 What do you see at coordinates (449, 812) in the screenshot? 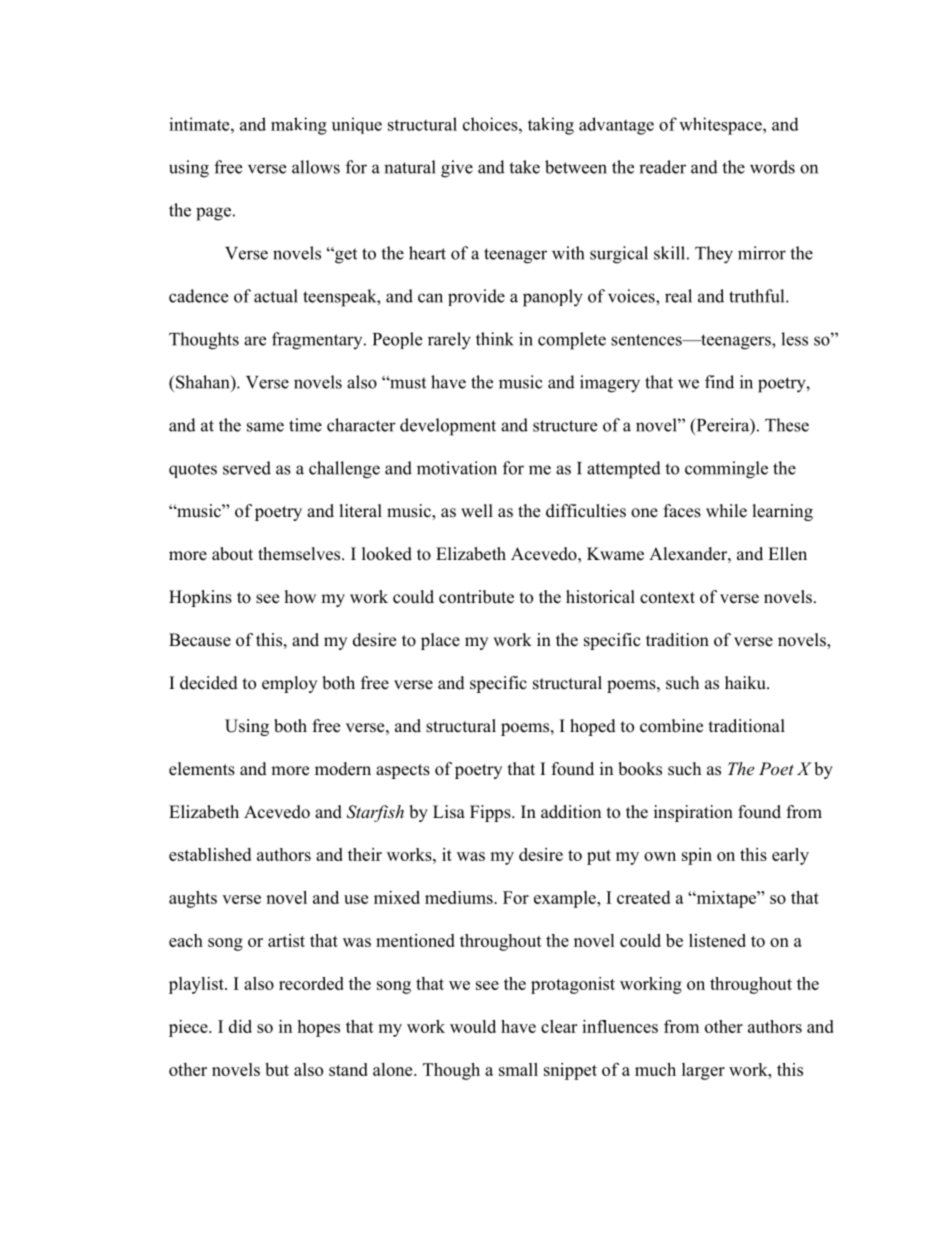
I see `Lisa` at bounding box center [449, 812].
